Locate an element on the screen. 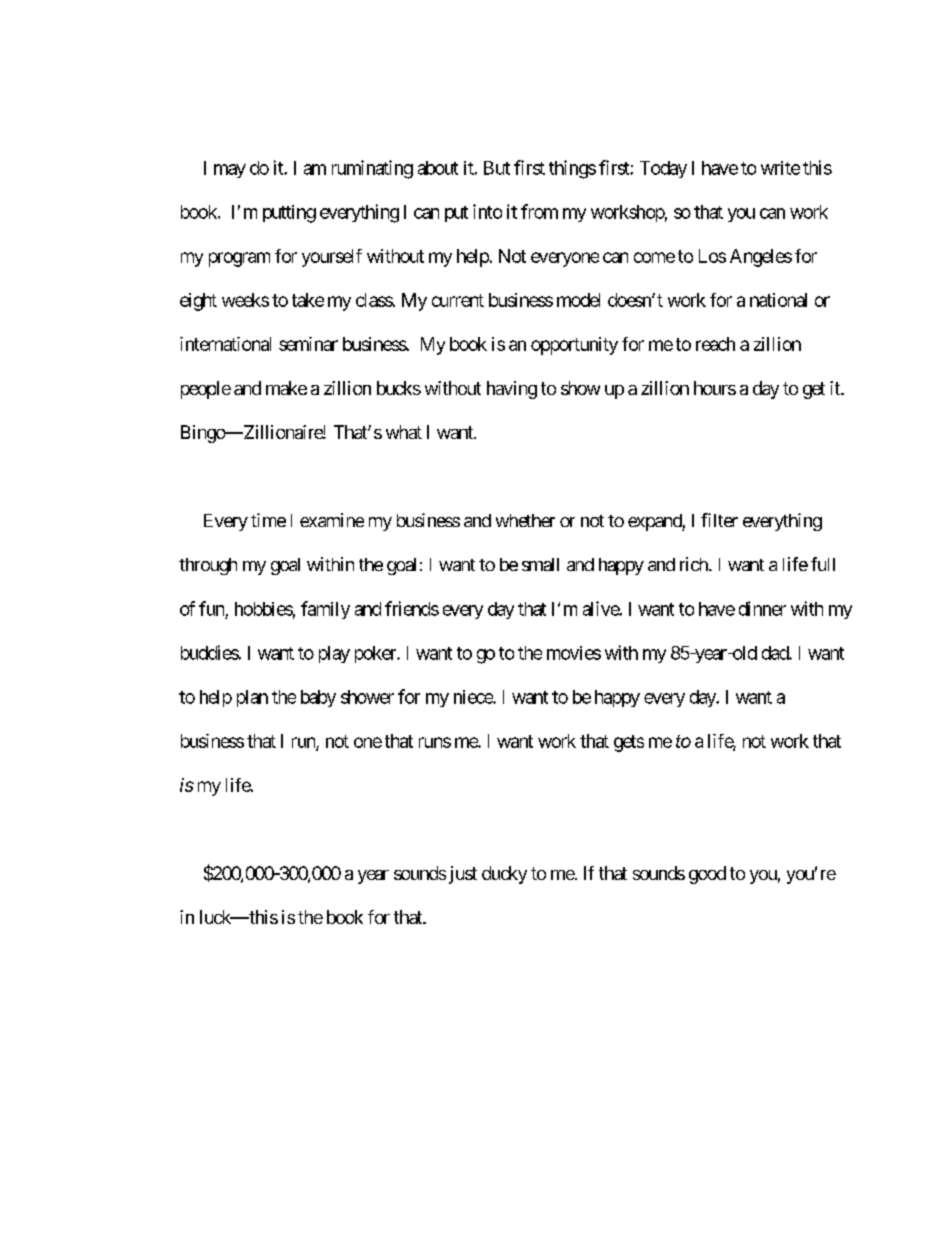  putting is located at coordinates (289, 214).
